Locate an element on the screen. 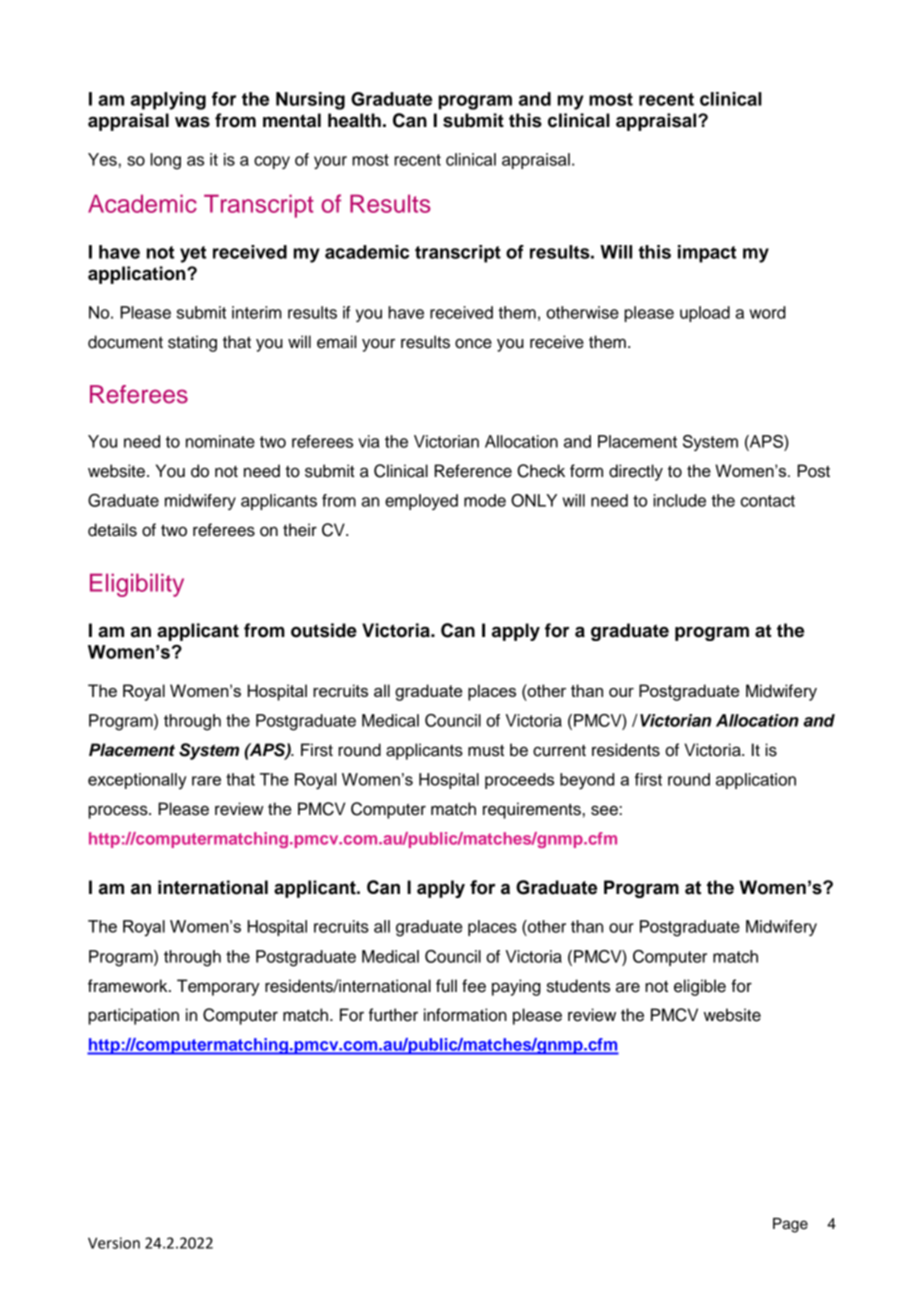  requirements is located at coordinates (532, 810).
